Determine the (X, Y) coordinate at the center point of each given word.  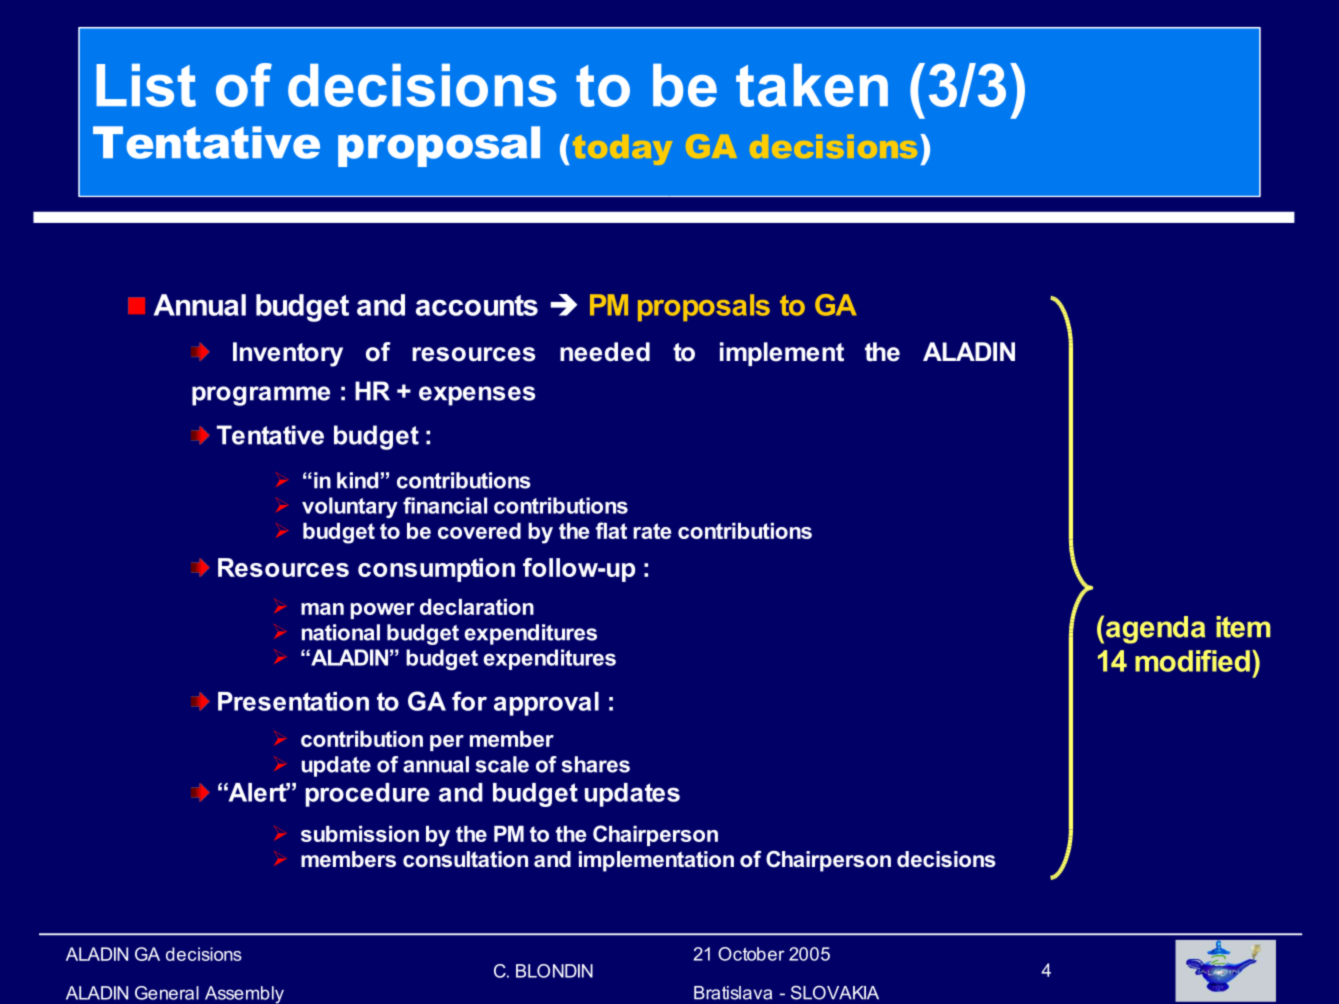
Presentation (293, 701)
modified (1192, 661)
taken (812, 85)
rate (652, 531)
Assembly (244, 995)
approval (546, 704)
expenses (477, 396)
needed (605, 352)
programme (261, 396)
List (146, 85)
